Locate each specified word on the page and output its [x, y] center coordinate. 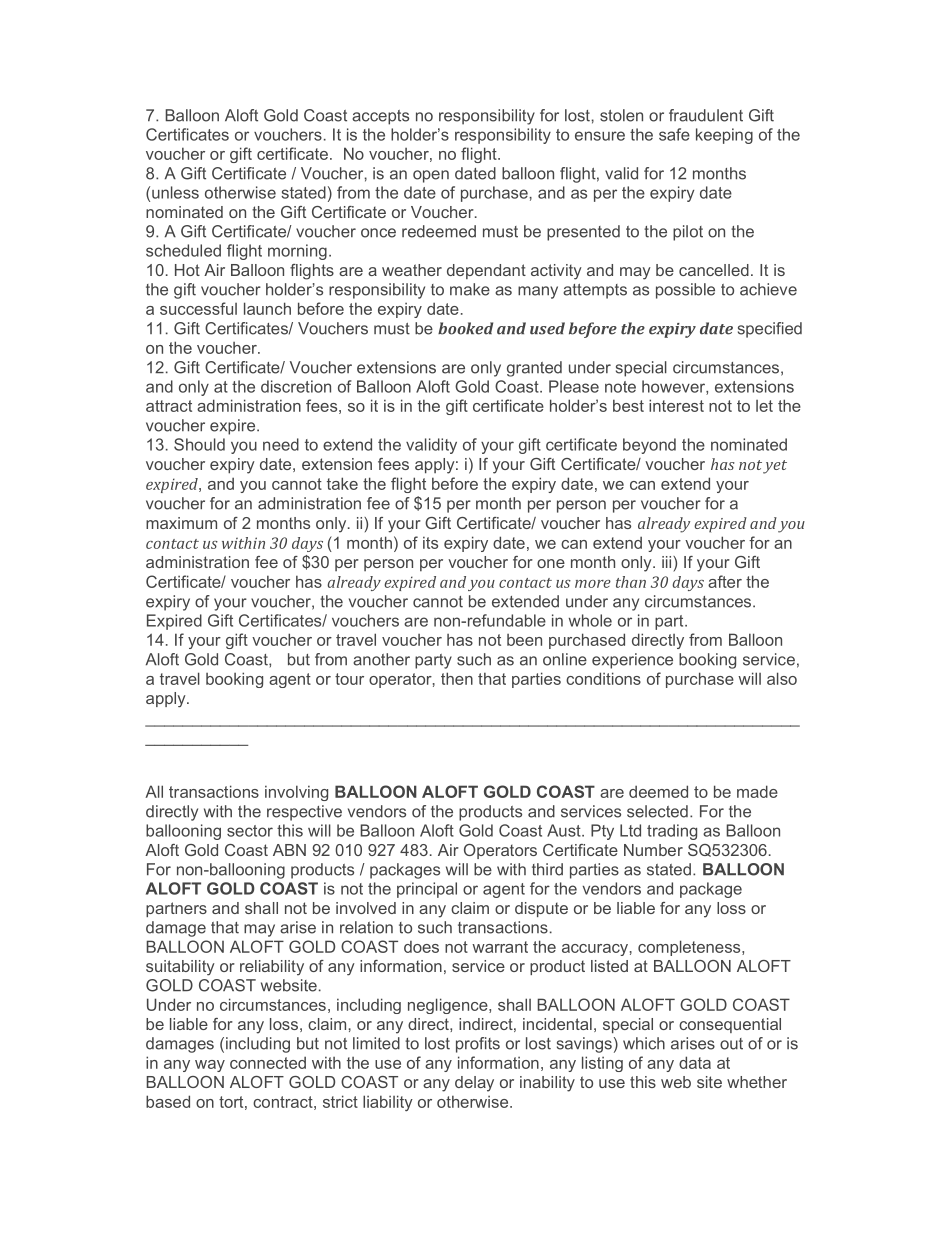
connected [268, 1062]
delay [474, 1084]
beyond [649, 446]
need [281, 444]
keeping [724, 136]
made [757, 791]
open [431, 176]
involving [296, 793]
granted [534, 369]
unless [175, 192]
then [457, 678]
